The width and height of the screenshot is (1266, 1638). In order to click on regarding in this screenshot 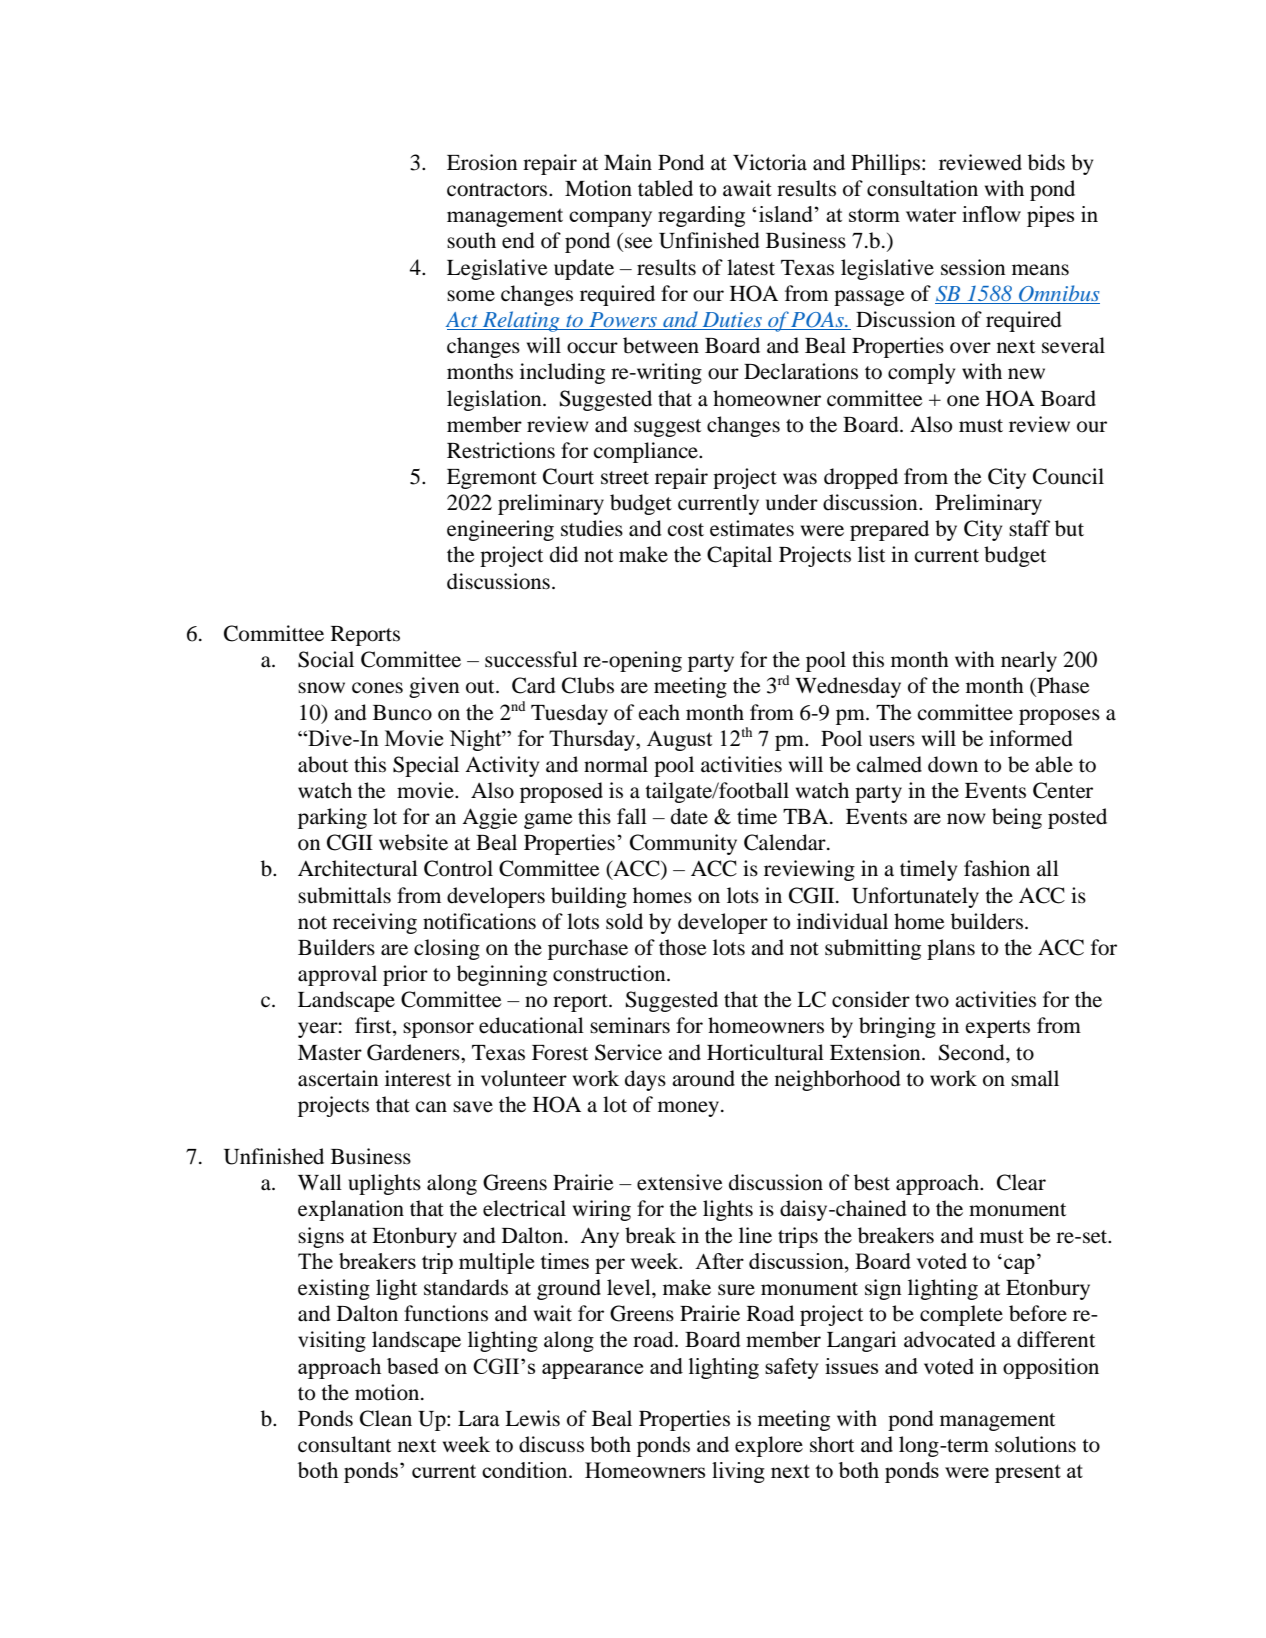, I will do `click(701, 216)`.
